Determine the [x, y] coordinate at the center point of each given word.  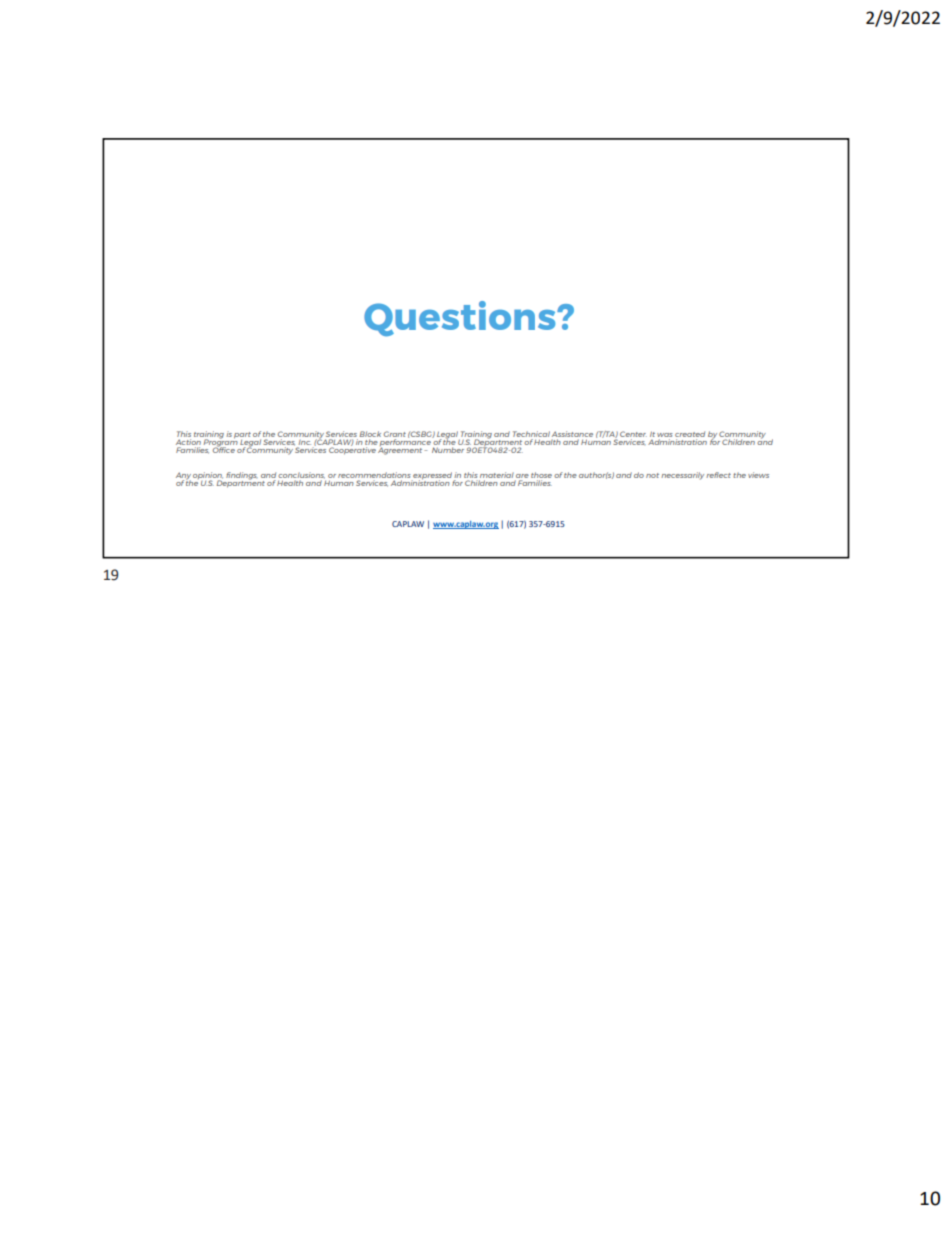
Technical [531, 434]
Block [370, 434]
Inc [305, 442]
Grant [395, 434]
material [496, 476]
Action [188, 442]
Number [448, 450]
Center [633, 434]
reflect [718, 475]
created [690, 434]
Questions [461, 318]
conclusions [301, 476]
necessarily [682, 476]
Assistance [572, 434]
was [665, 435]
